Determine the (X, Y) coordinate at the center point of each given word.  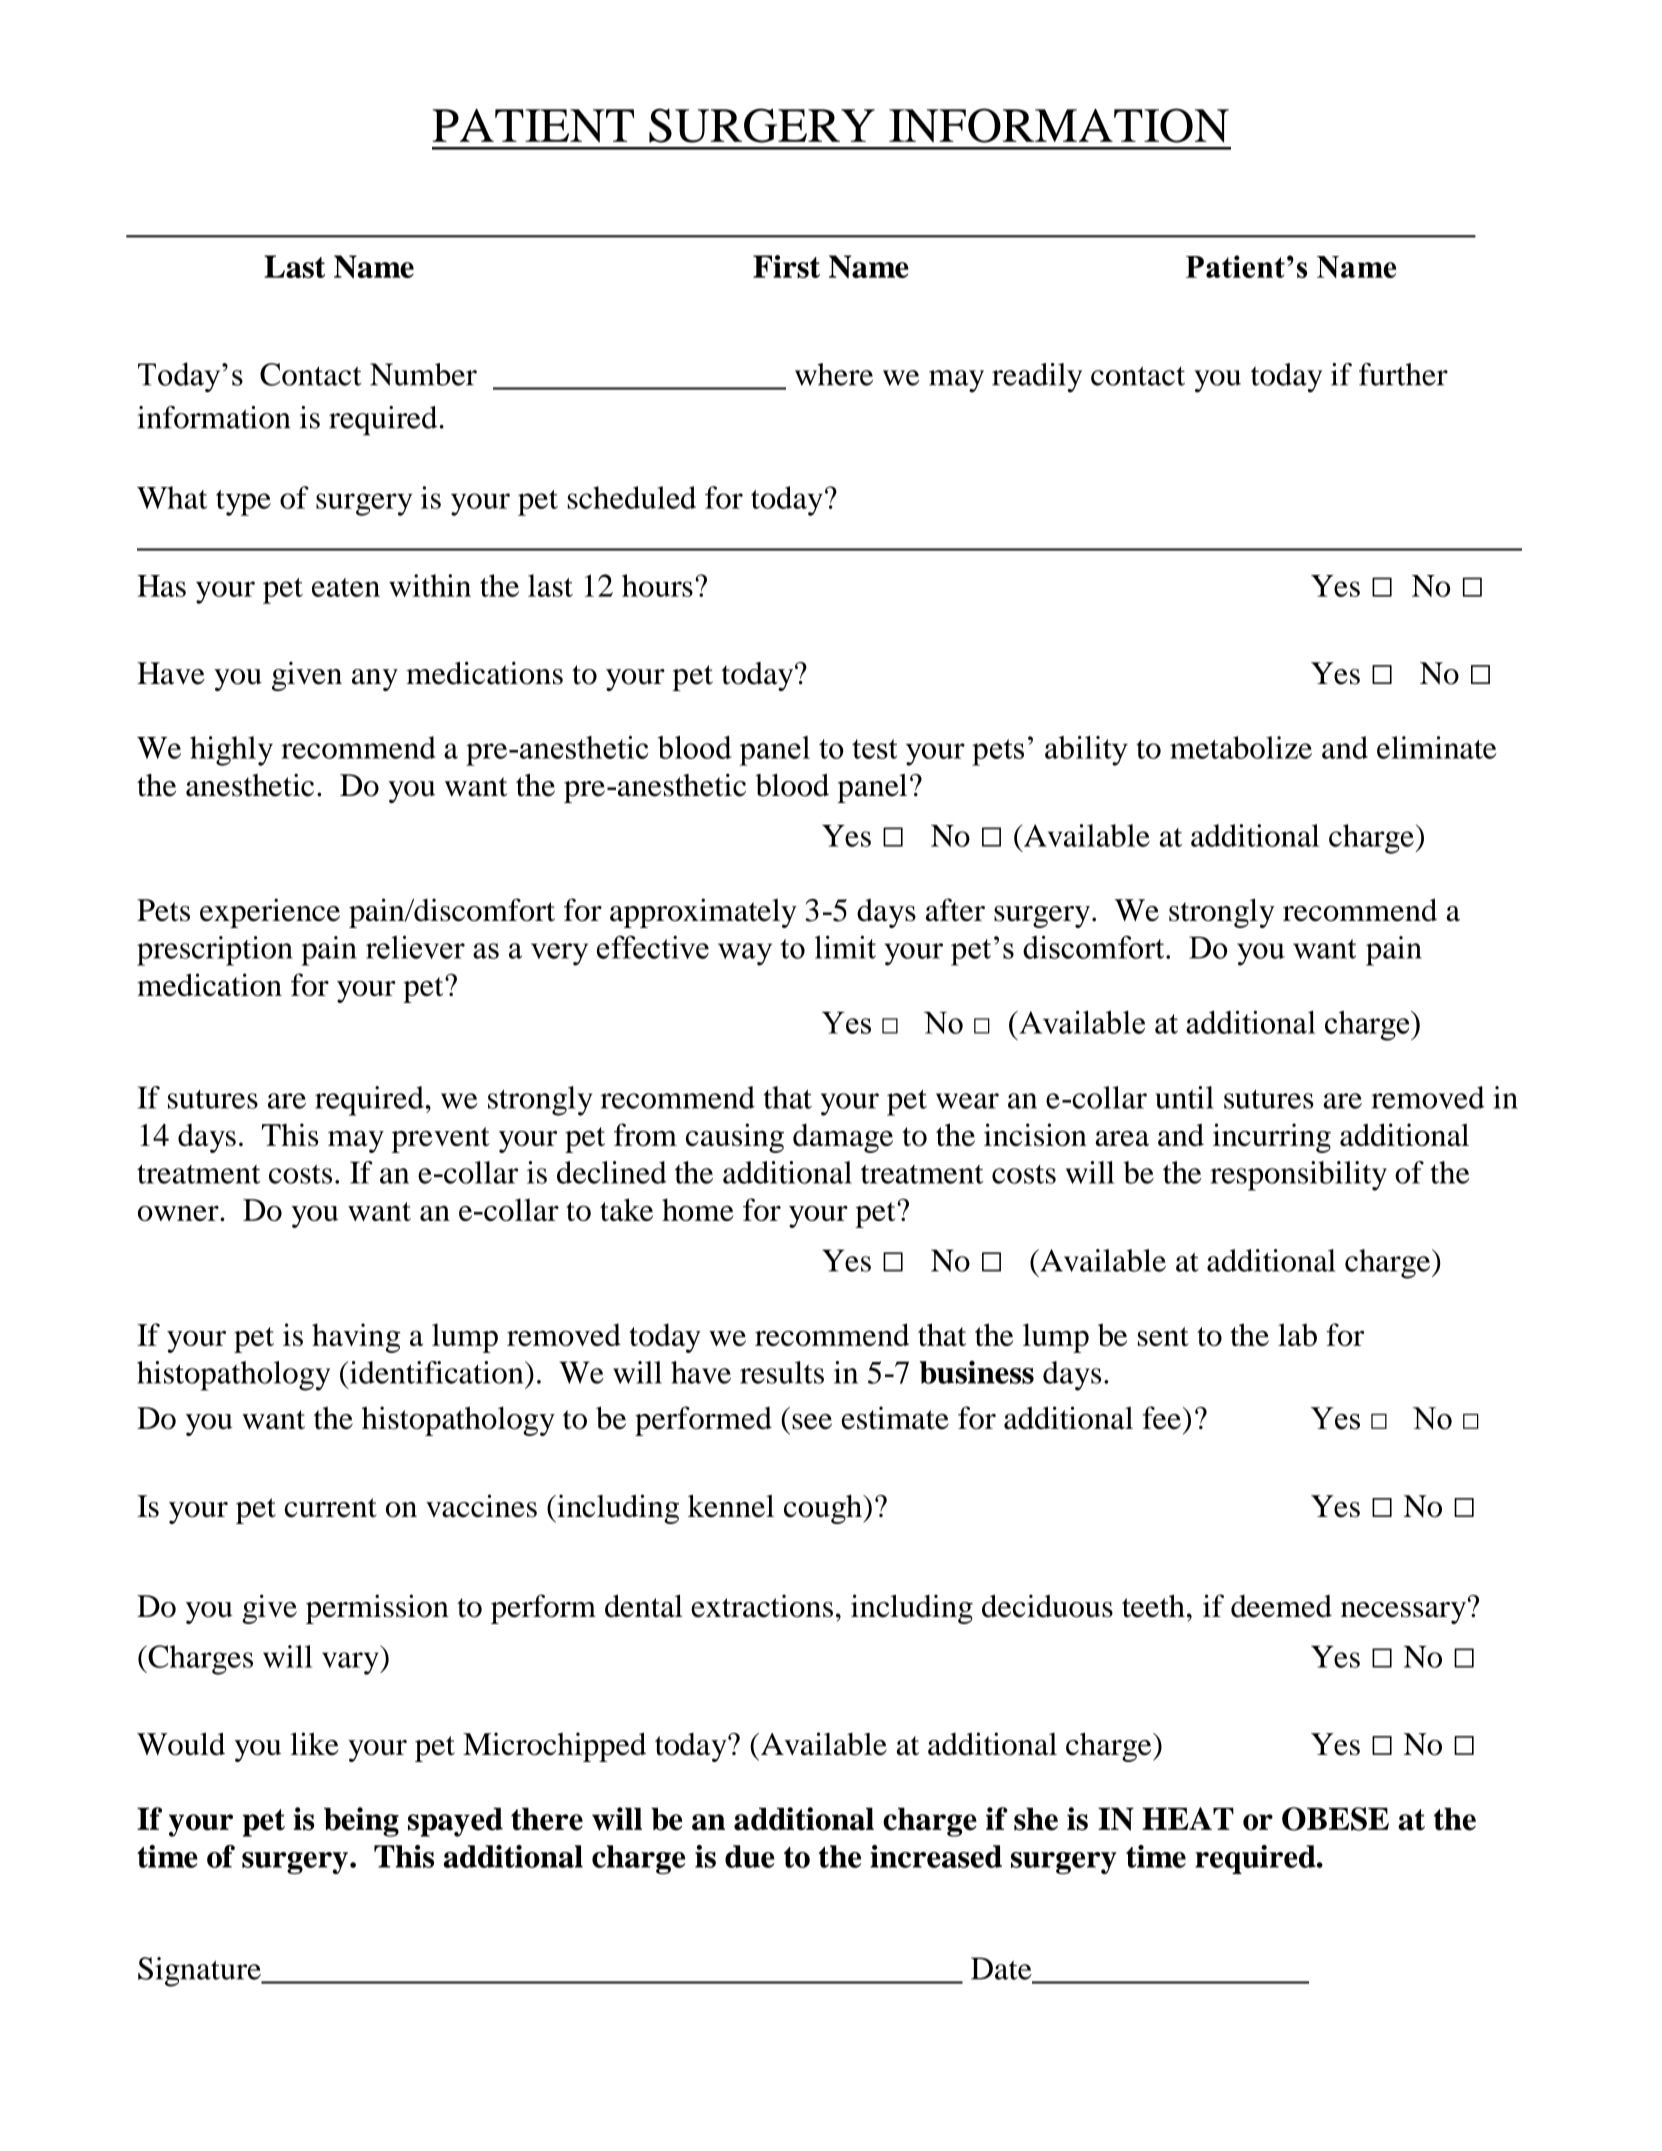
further (1403, 374)
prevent (441, 1140)
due (750, 1856)
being (361, 1822)
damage (843, 1138)
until (1184, 1097)
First (786, 266)
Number (423, 374)
